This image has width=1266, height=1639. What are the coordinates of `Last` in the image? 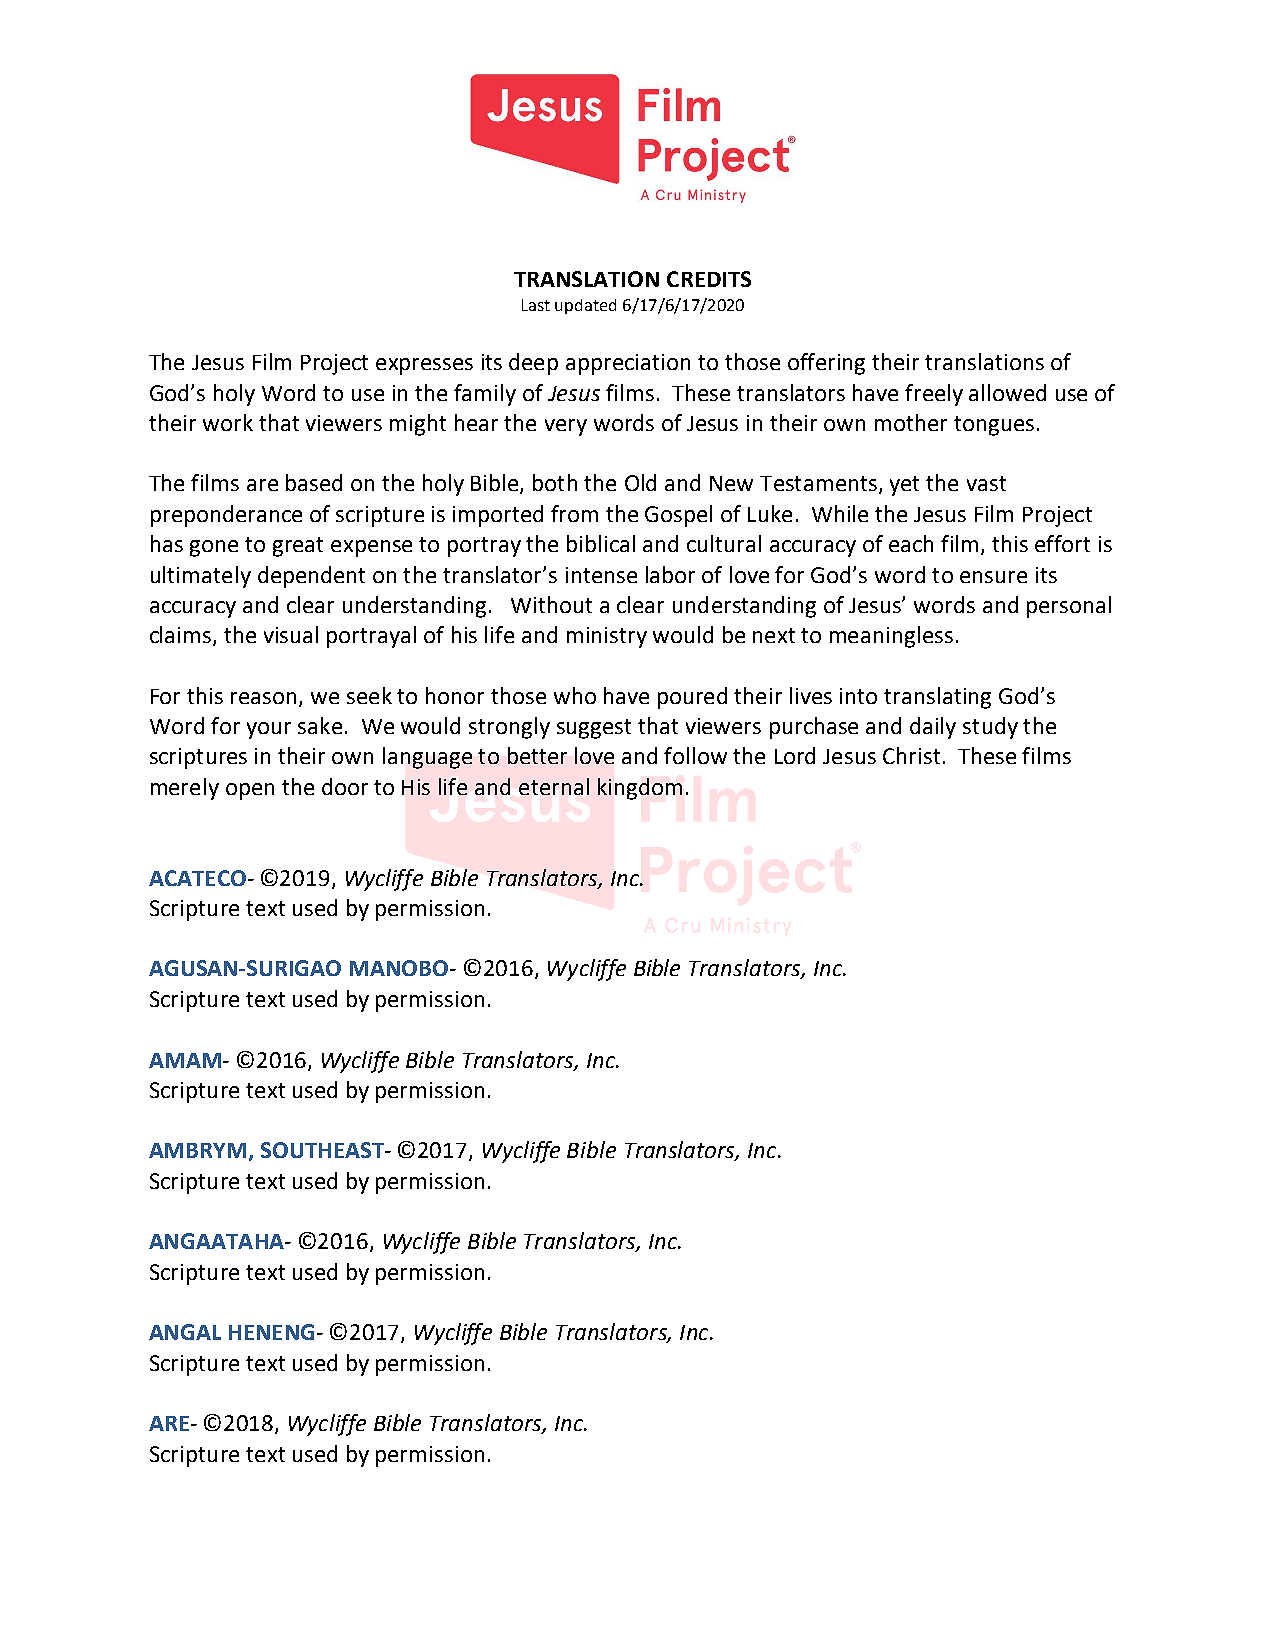 It's located at (536, 305).
